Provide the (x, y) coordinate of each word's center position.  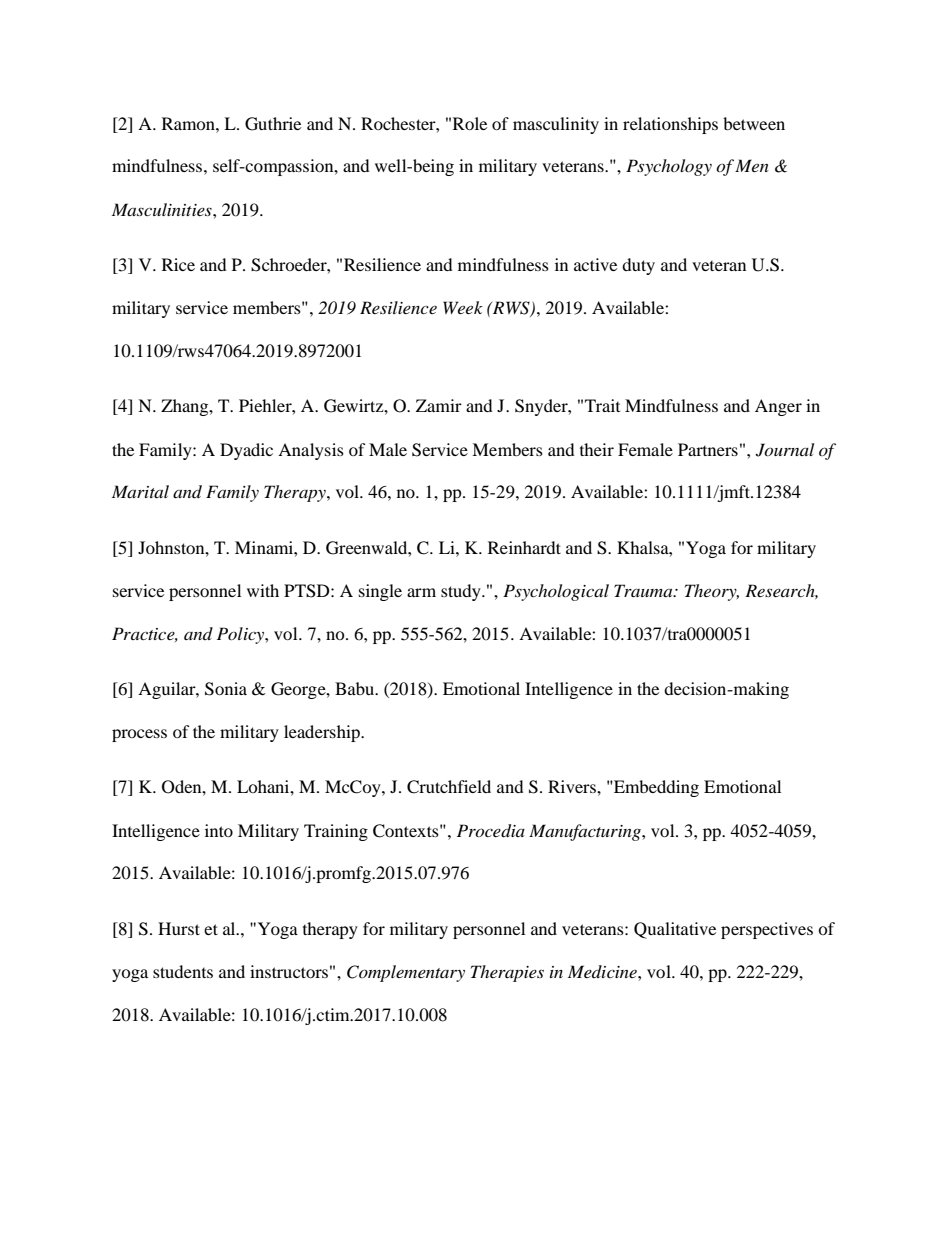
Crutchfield (449, 787)
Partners (708, 449)
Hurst (179, 928)
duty (638, 266)
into (219, 830)
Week (463, 307)
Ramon (189, 123)
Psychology (669, 167)
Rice (178, 264)
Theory (712, 592)
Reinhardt (524, 547)
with (263, 590)
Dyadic (246, 451)
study (462, 592)
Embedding (655, 788)
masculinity (556, 125)
